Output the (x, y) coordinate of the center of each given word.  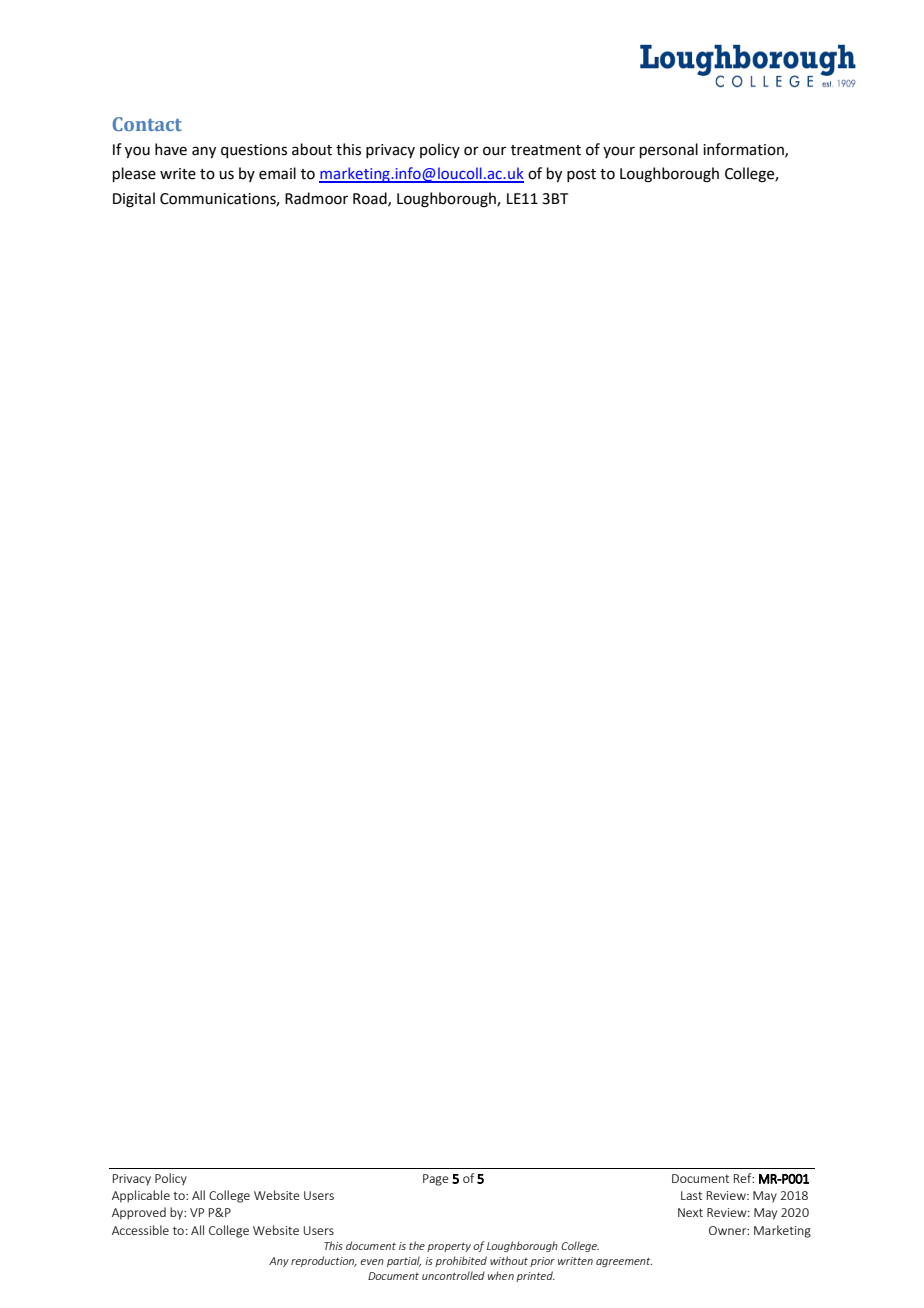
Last (691, 1195)
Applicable (141, 1196)
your (619, 152)
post (581, 175)
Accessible (140, 1230)
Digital (134, 200)
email (277, 173)
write (178, 174)
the (417, 1245)
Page (436, 1180)
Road (371, 199)
